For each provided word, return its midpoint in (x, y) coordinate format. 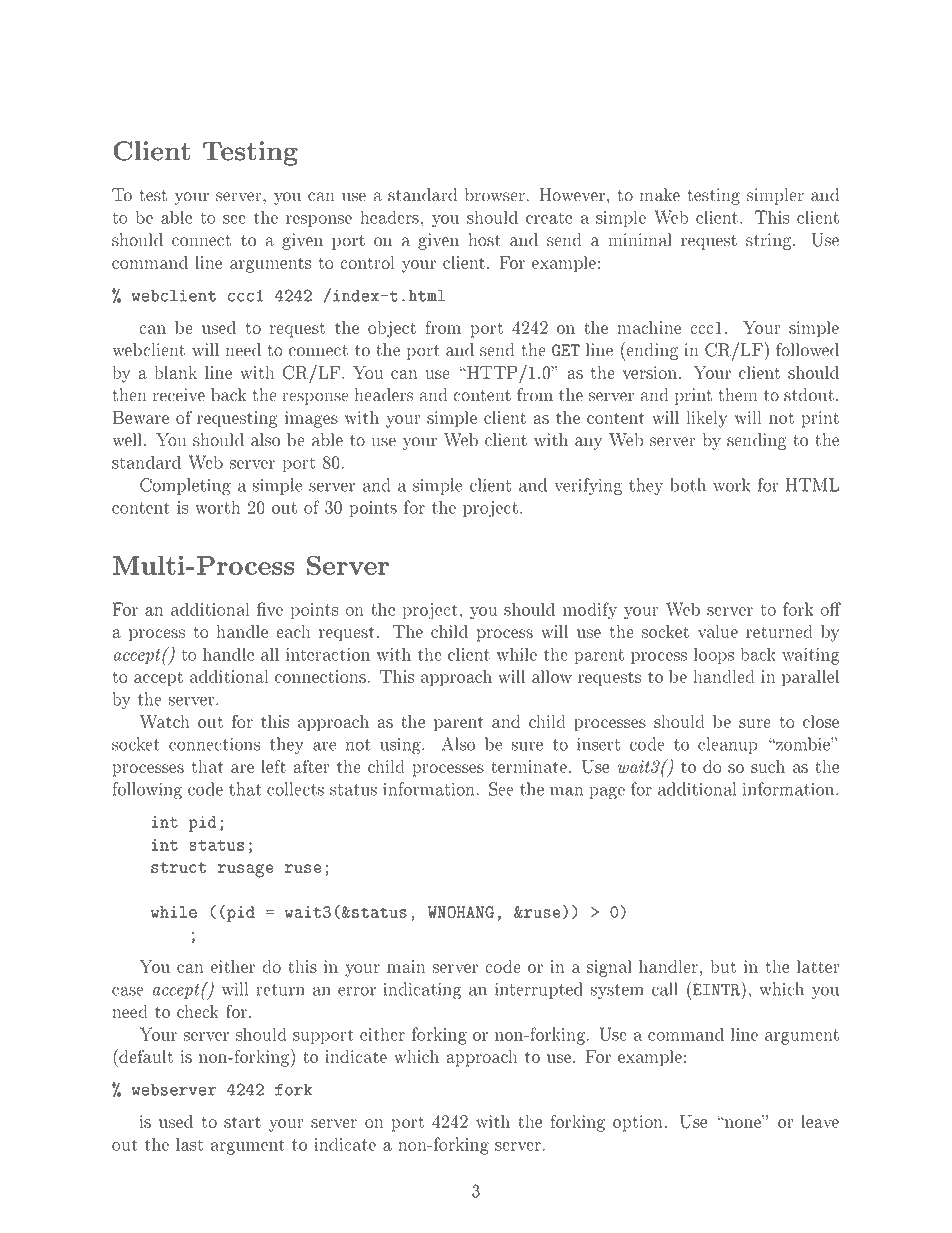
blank (175, 372)
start (242, 1122)
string (770, 241)
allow (552, 676)
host (484, 240)
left (273, 766)
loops (714, 655)
